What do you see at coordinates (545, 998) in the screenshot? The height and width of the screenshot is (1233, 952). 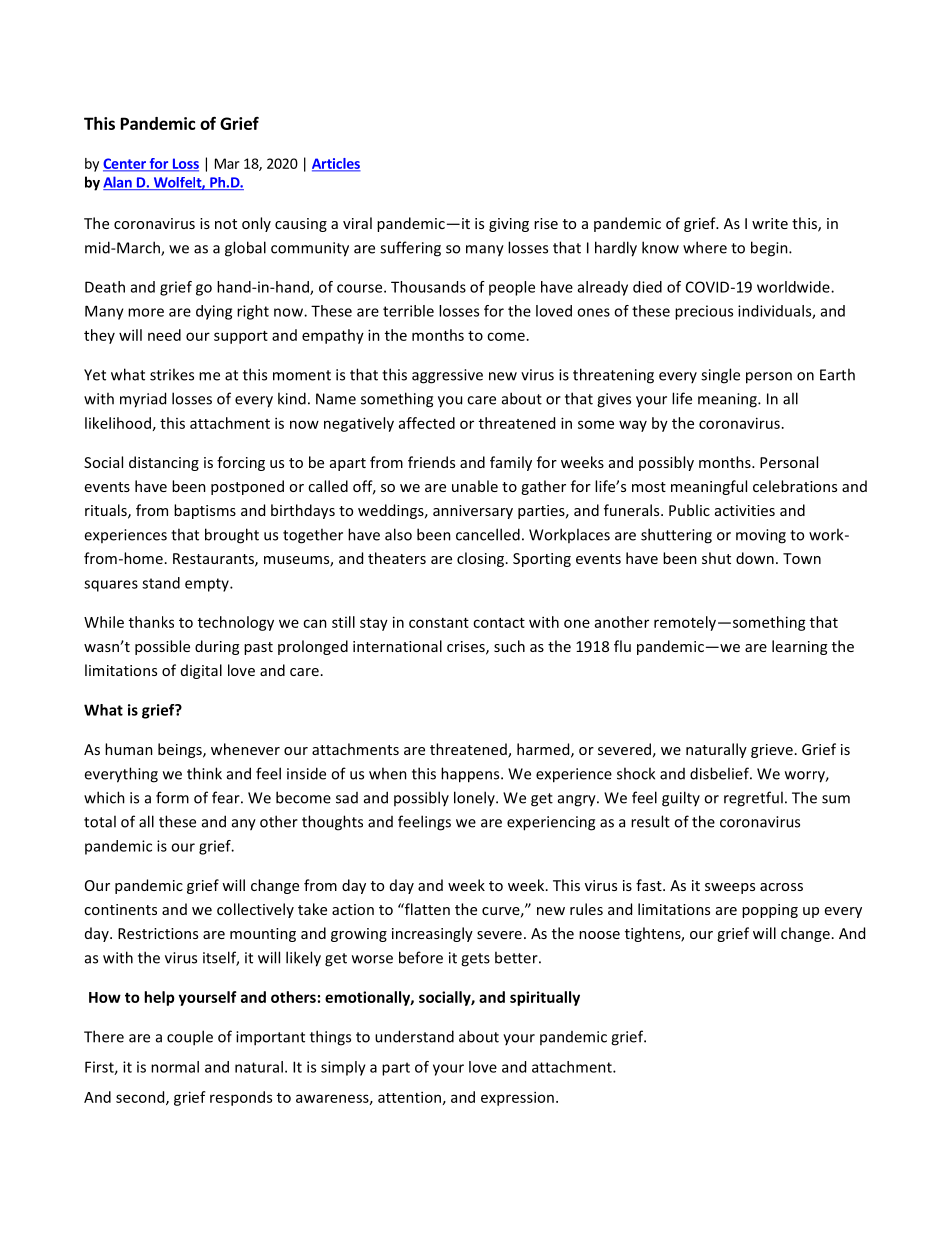 I see `spiritually` at bounding box center [545, 998].
